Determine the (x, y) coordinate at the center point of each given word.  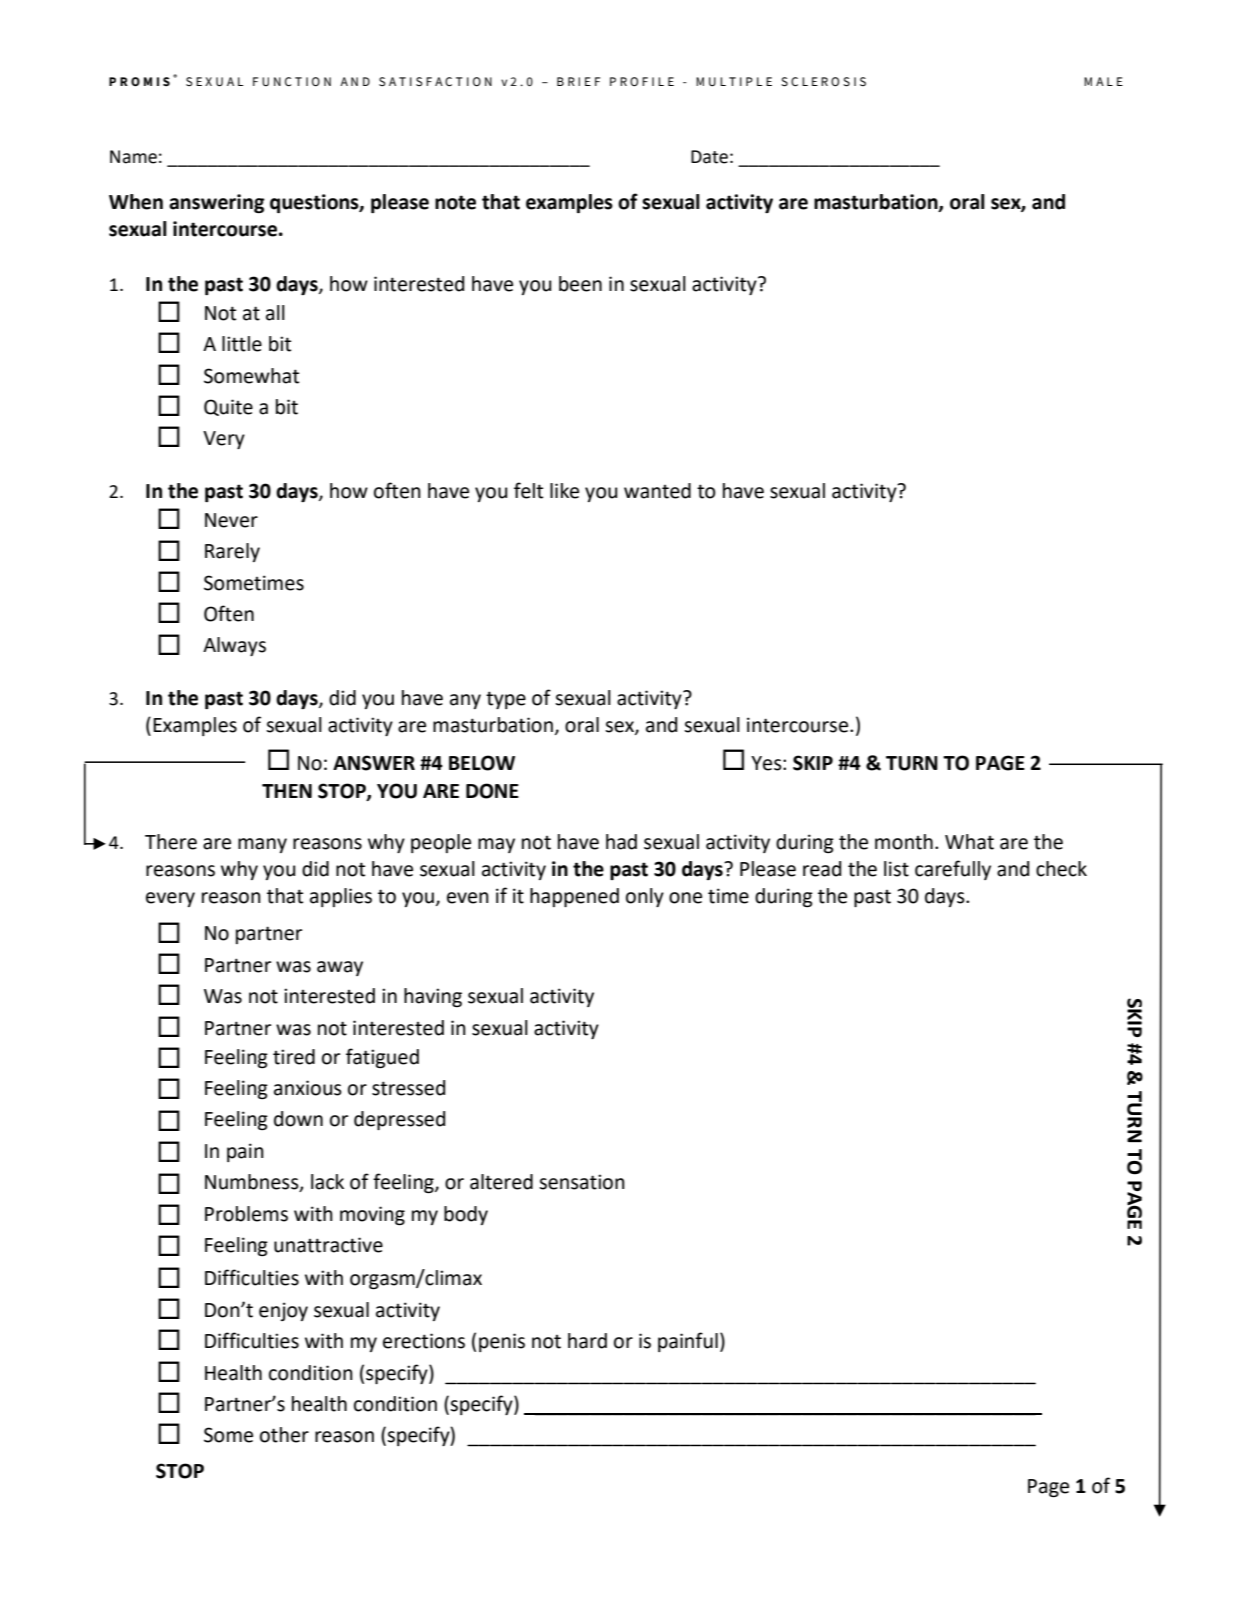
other (284, 1435)
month (904, 842)
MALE (1103, 81)
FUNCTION (292, 81)
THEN (287, 791)
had (621, 842)
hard (587, 1341)
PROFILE (642, 81)
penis (502, 1342)
